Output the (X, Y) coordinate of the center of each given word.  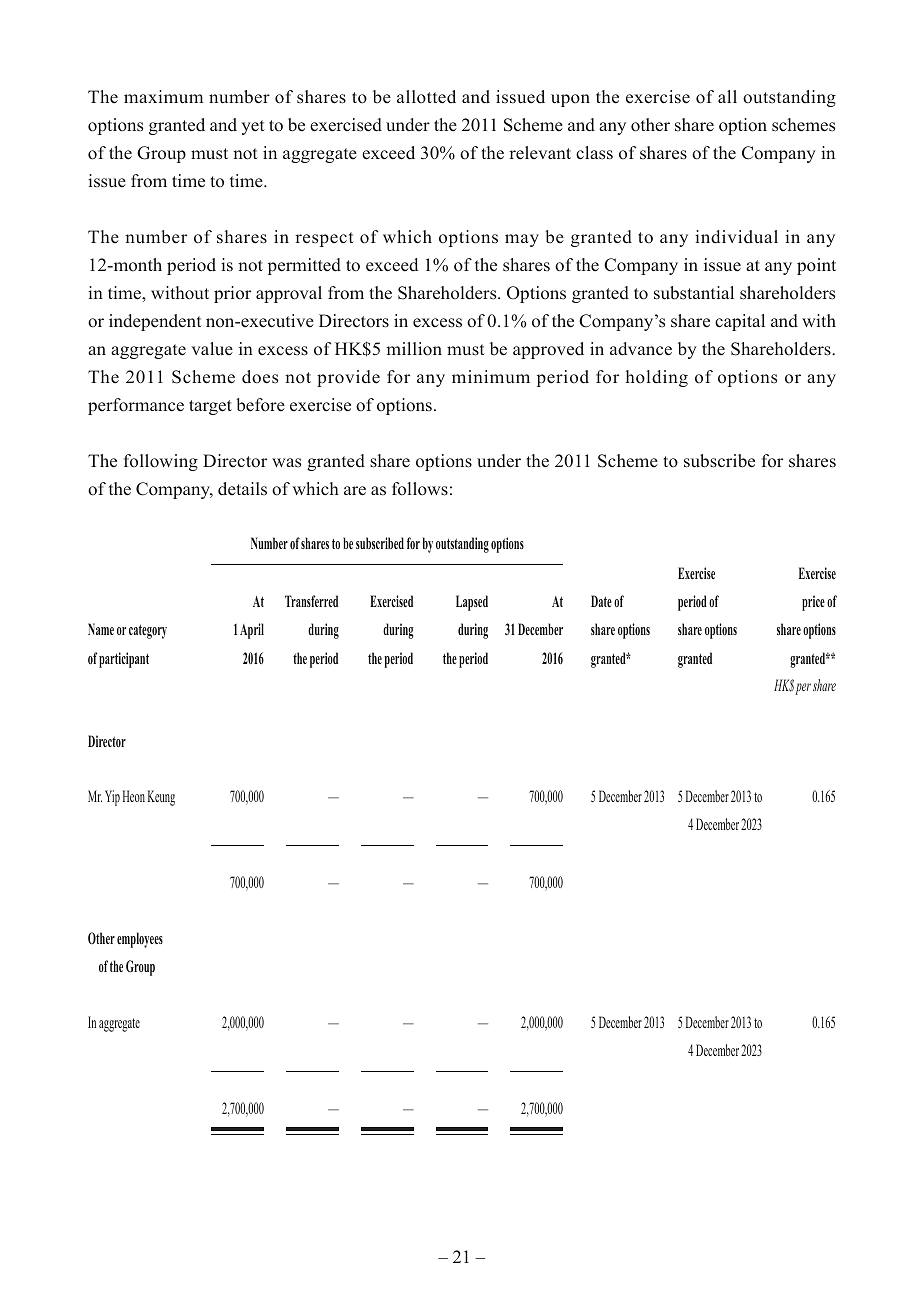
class (594, 153)
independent (155, 322)
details (242, 489)
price (813, 603)
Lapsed (472, 603)
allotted (426, 97)
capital (740, 322)
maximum (163, 97)
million (414, 349)
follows (420, 489)
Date (601, 601)
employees (140, 940)
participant (124, 660)
